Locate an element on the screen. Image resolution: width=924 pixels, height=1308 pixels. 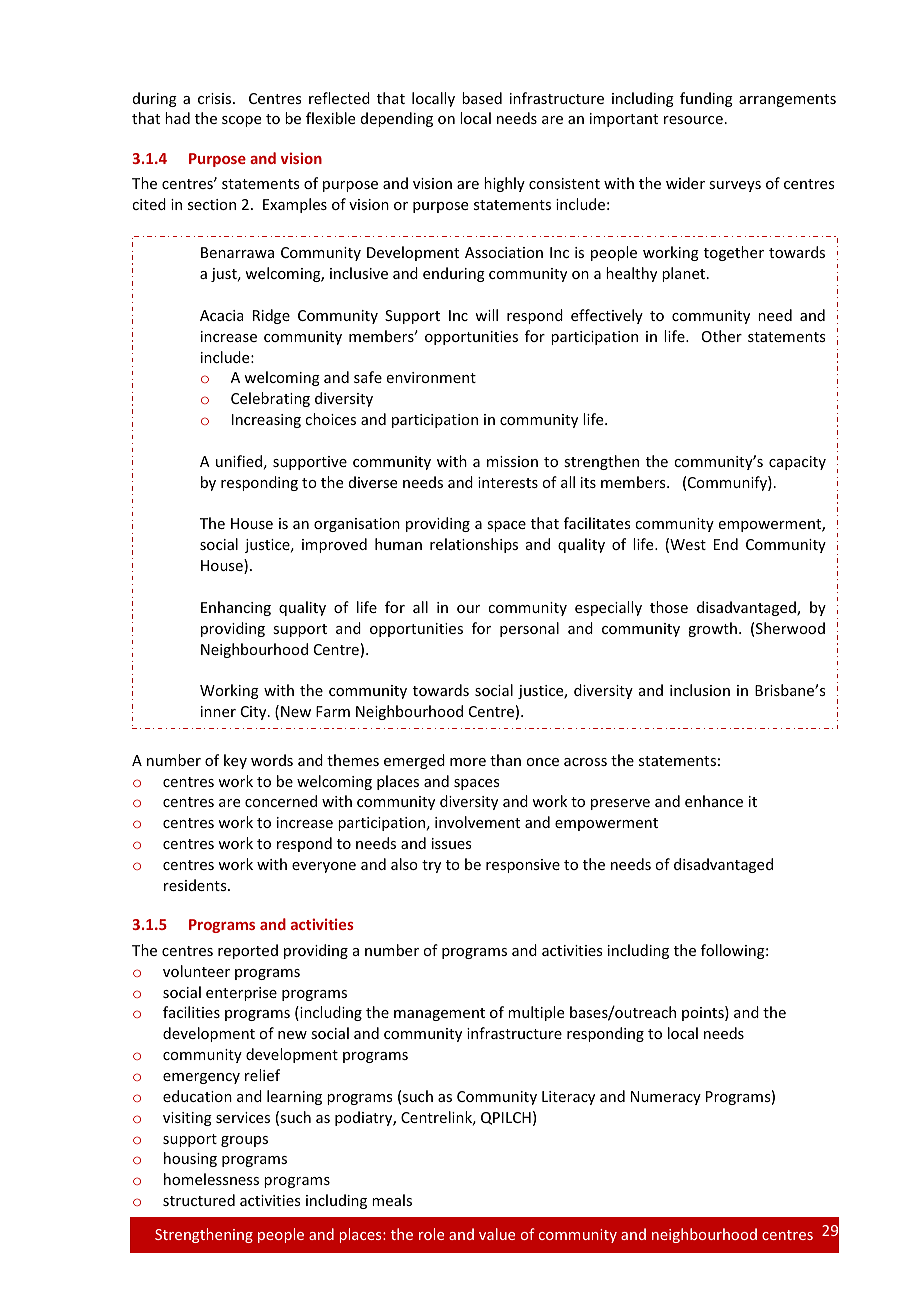
enhance is located at coordinates (714, 801).
